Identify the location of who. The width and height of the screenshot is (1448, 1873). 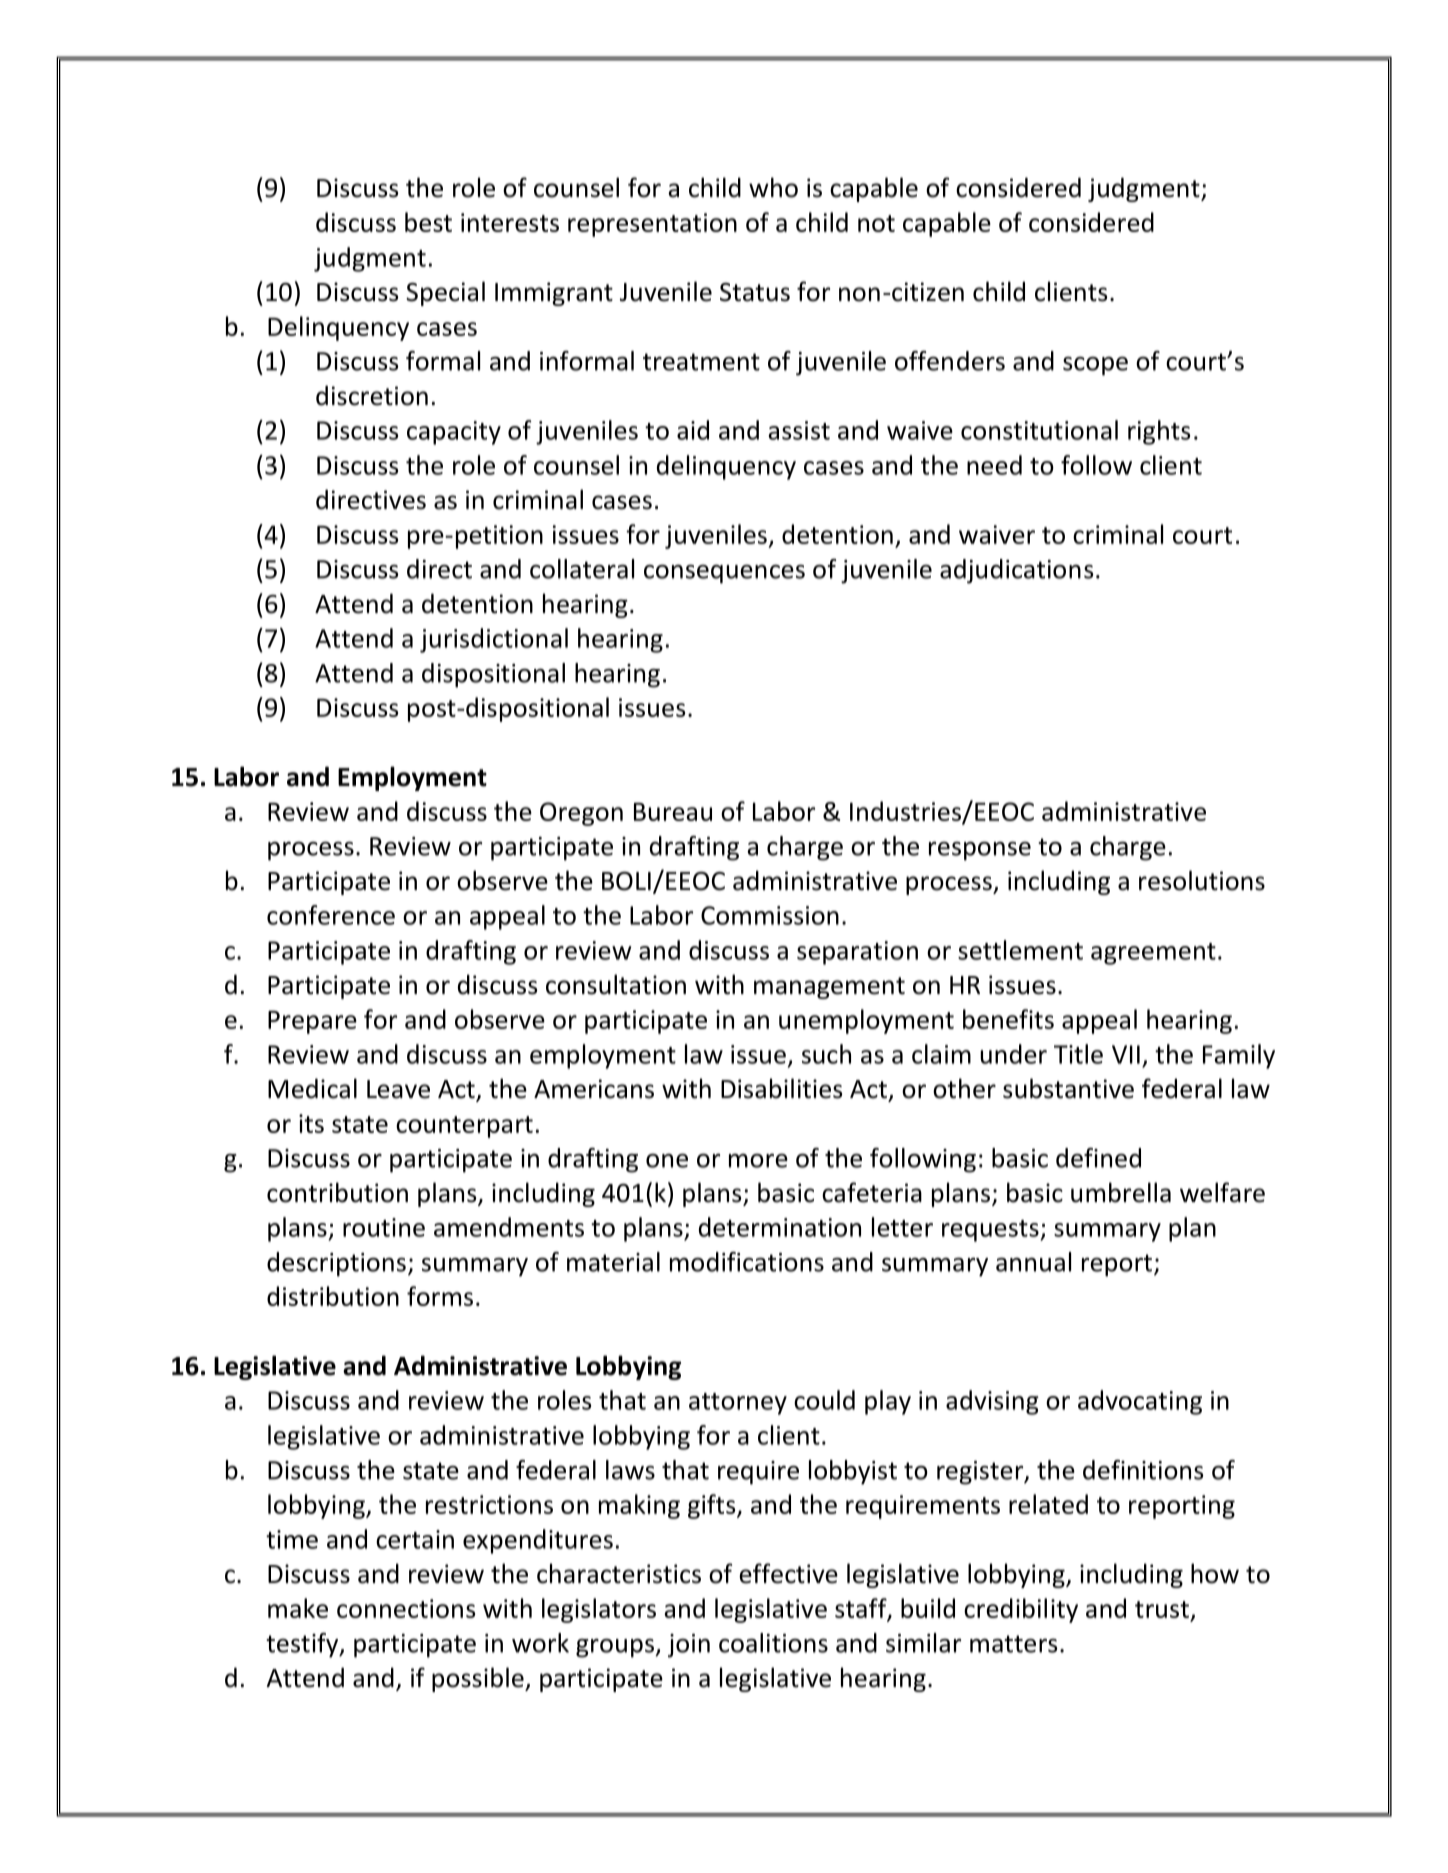
(773, 187).
